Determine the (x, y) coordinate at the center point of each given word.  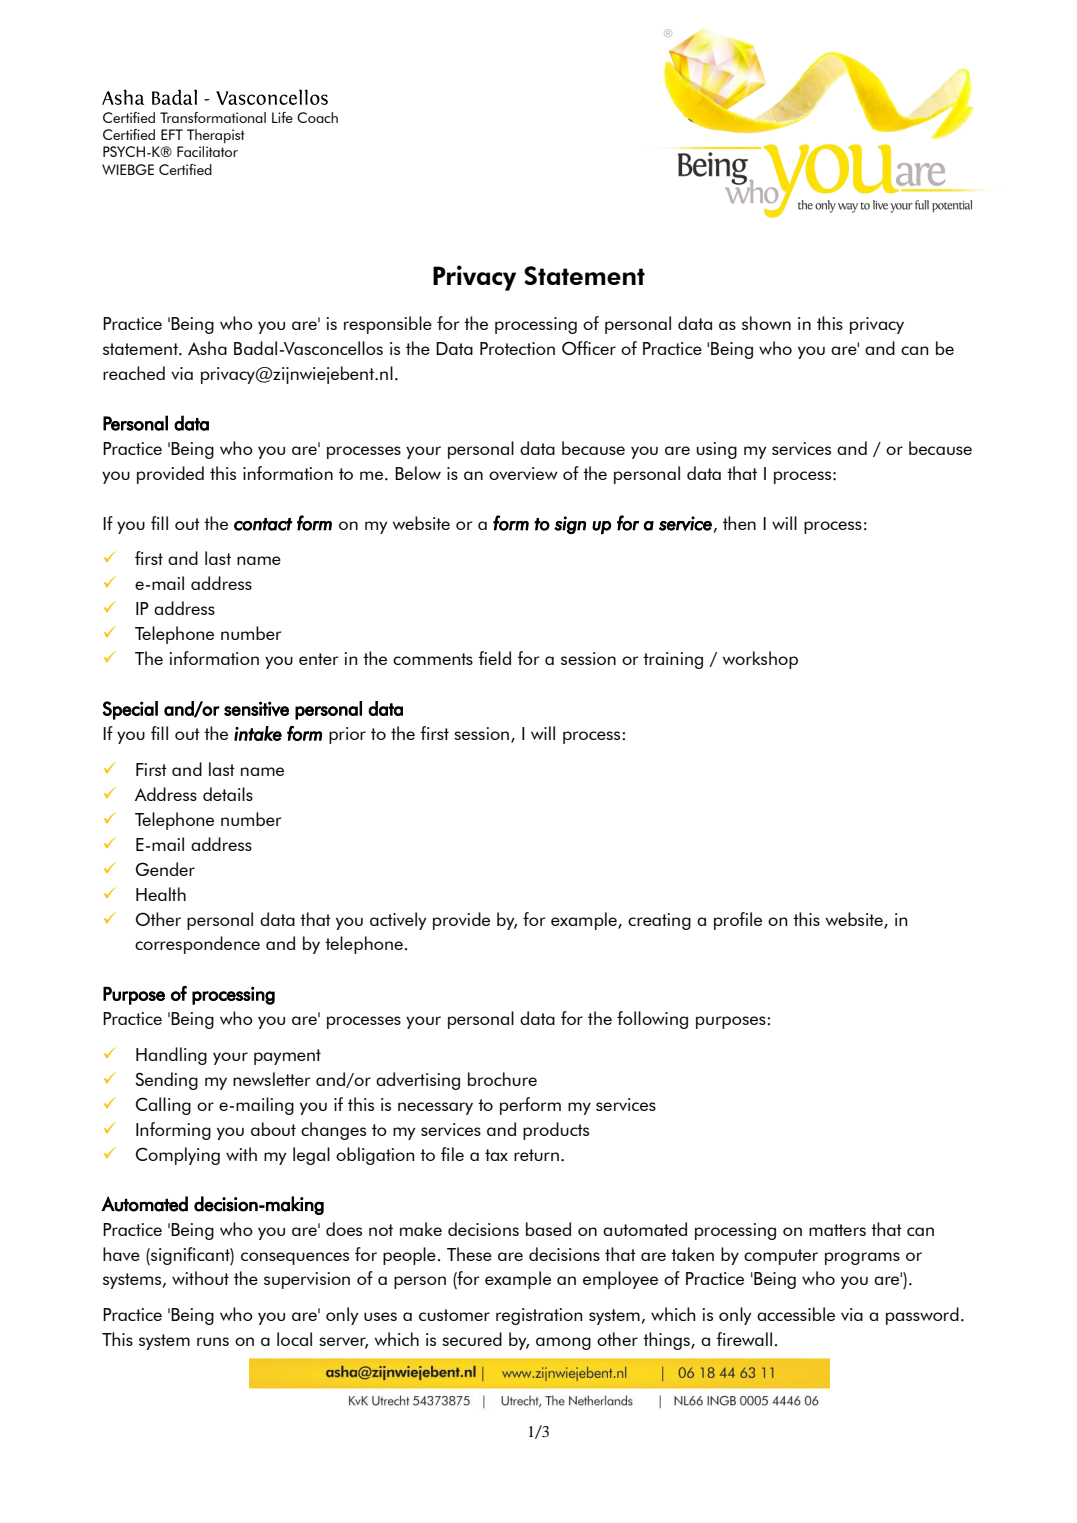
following (652, 1020)
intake (258, 733)
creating (659, 921)
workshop (760, 660)
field (494, 658)
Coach (317, 117)
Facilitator (207, 151)
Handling (171, 1056)
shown (766, 323)
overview (523, 473)
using (716, 450)
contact (263, 524)
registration (539, 1316)
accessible (796, 1314)
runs (213, 1341)
